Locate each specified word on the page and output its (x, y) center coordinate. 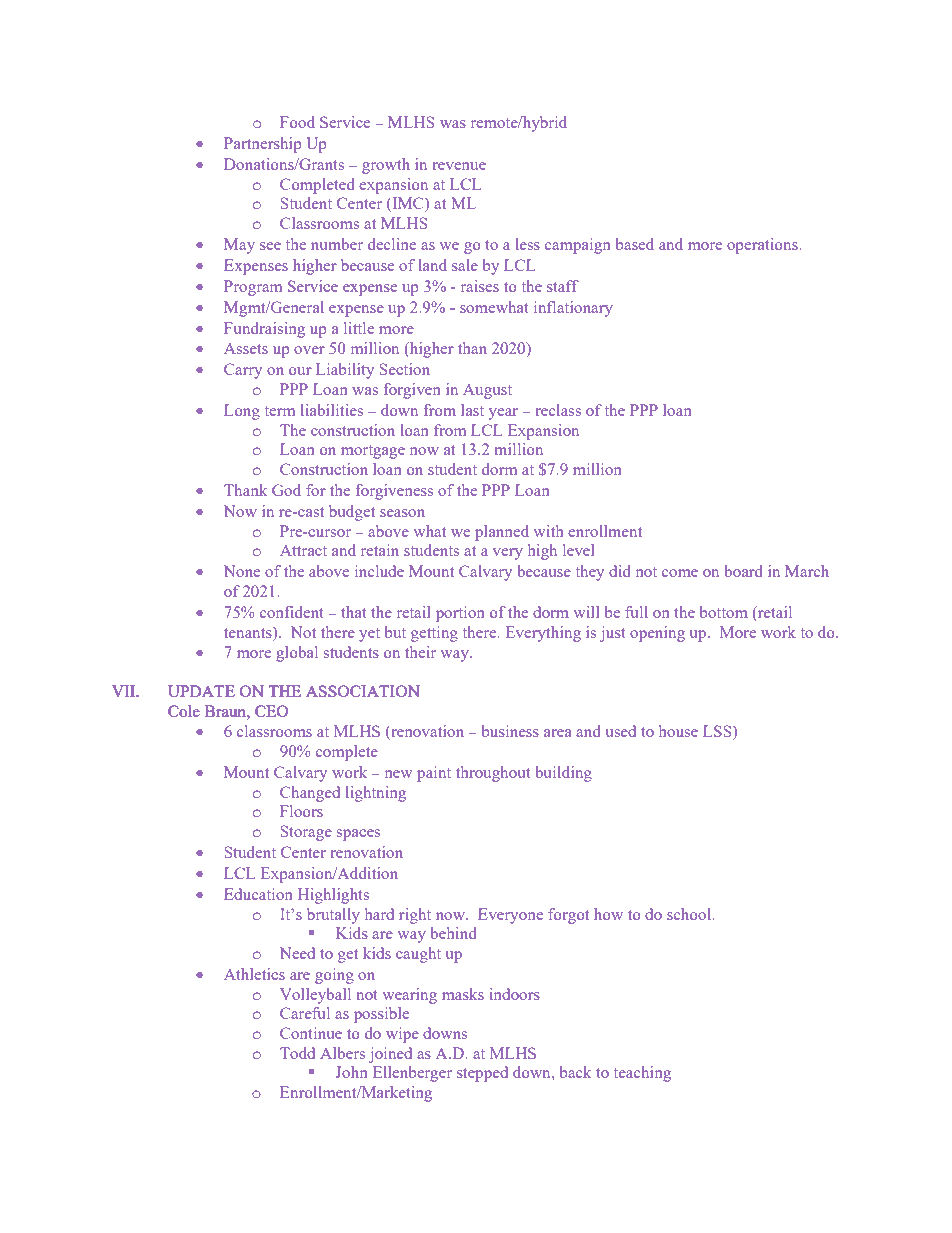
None (242, 571)
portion (460, 614)
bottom (724, 612)
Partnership (263, 145)
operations (763, 246)
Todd (297, 1053)
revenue (459, 166)
